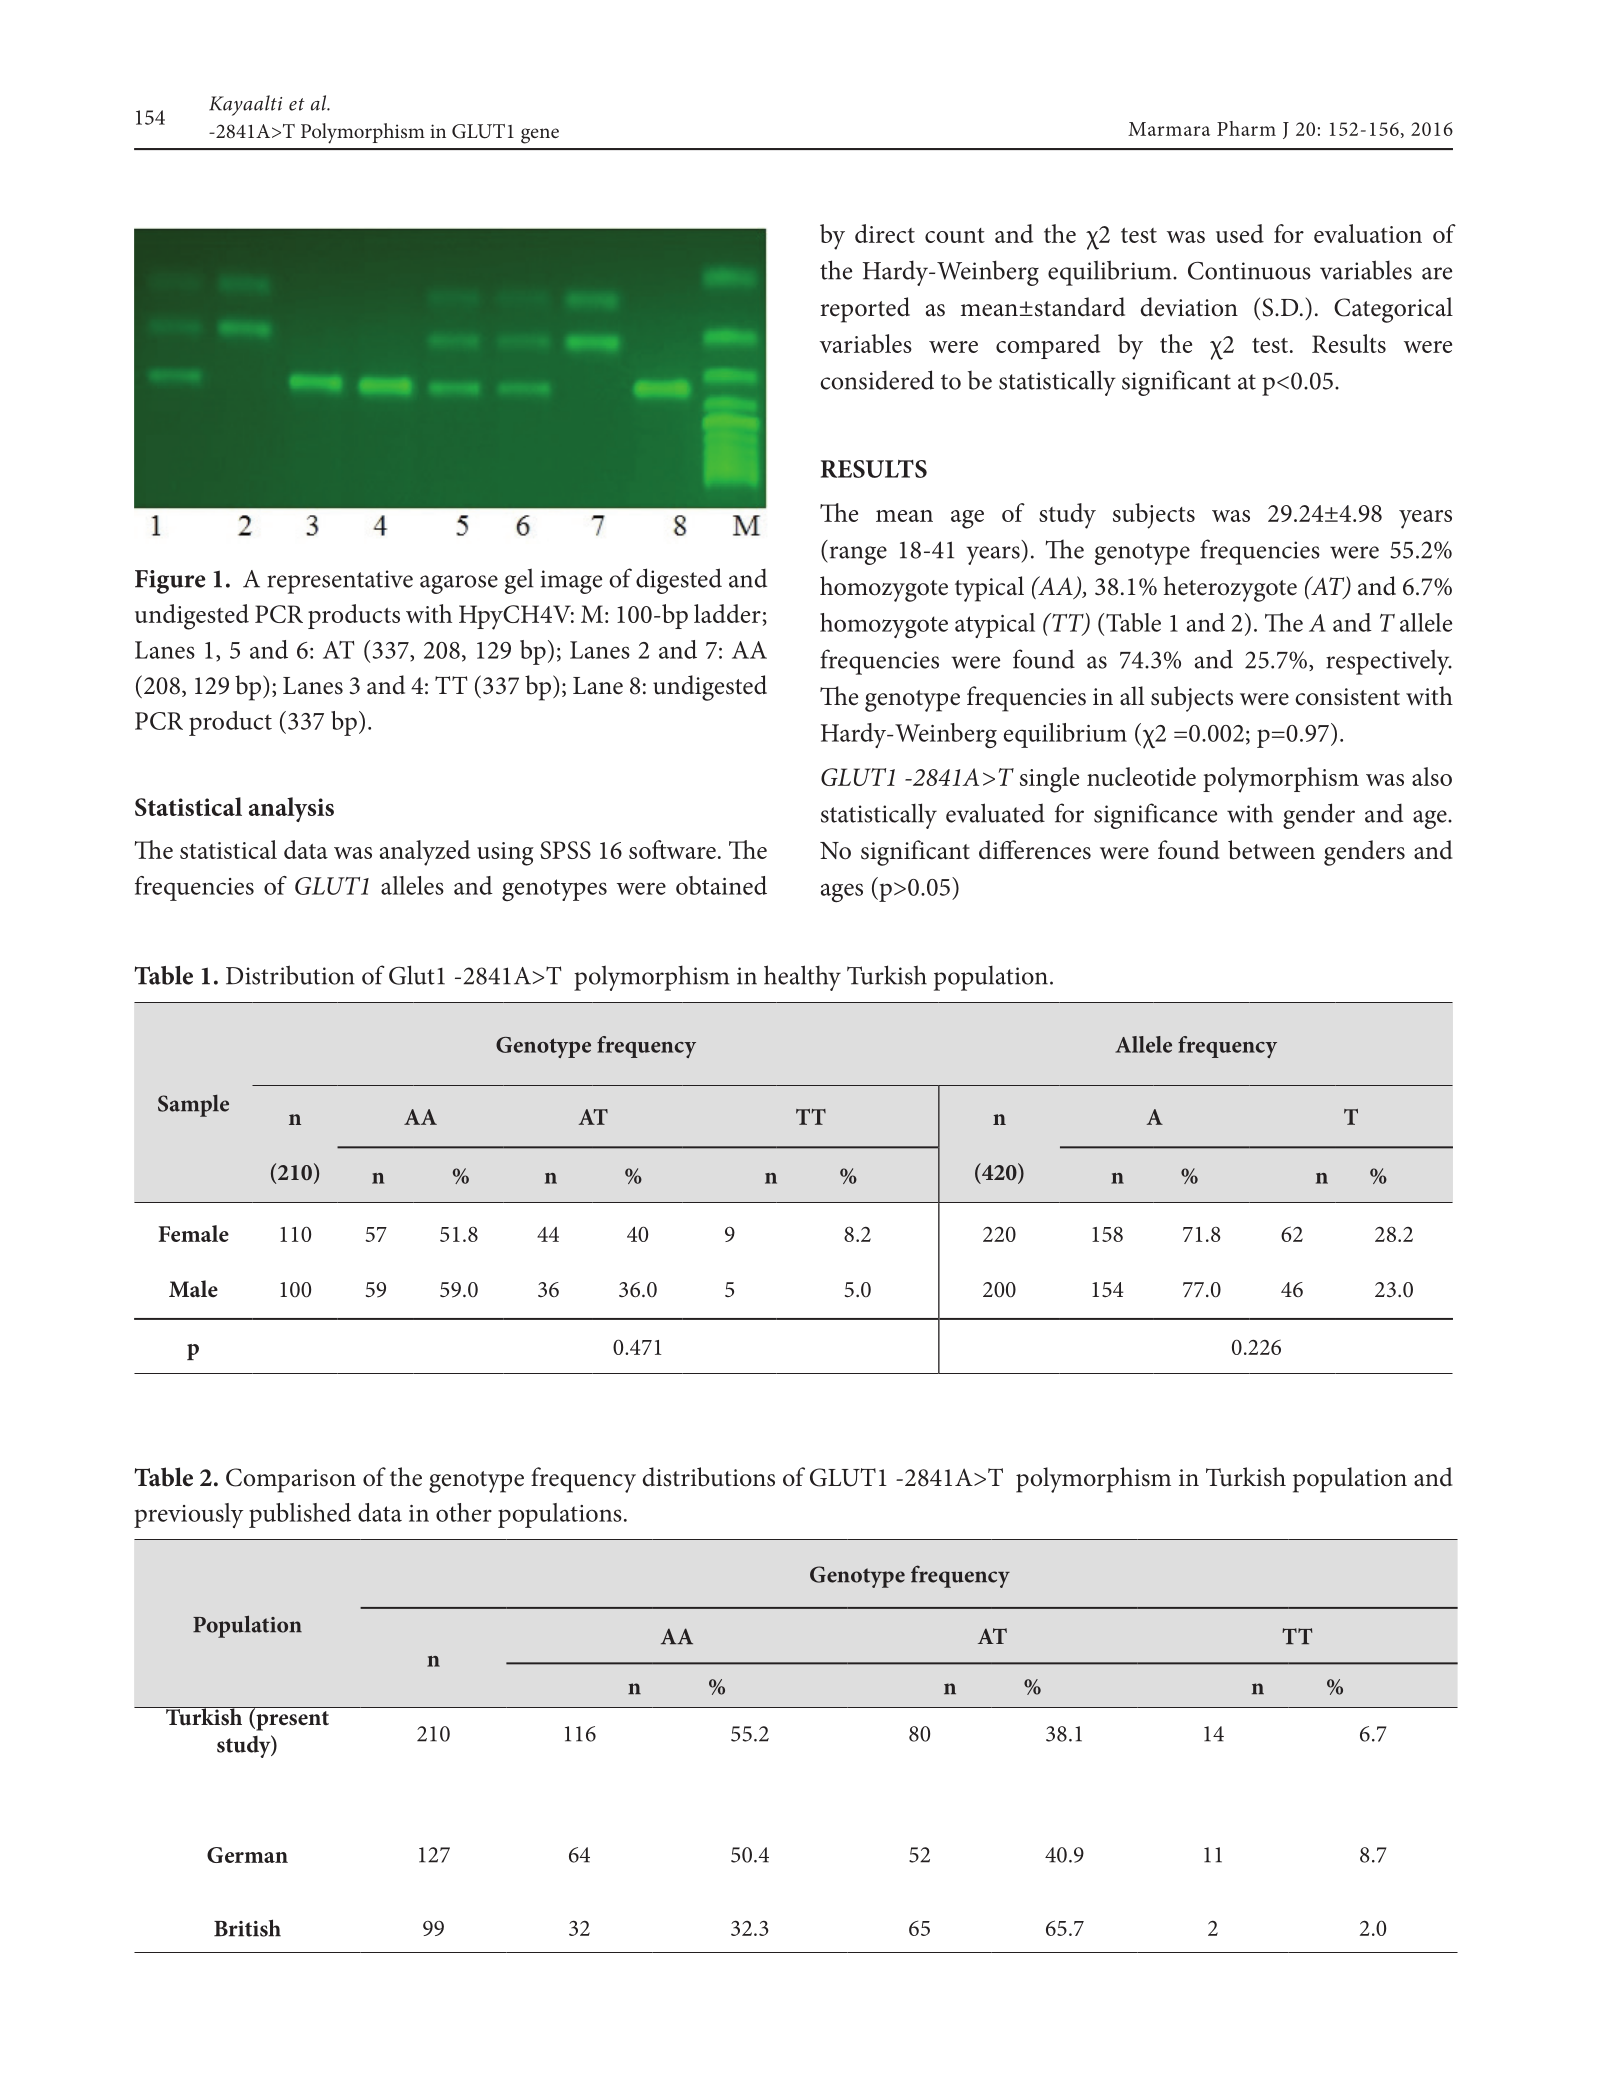  I want to click on Comparison, so click(291, 1480).
